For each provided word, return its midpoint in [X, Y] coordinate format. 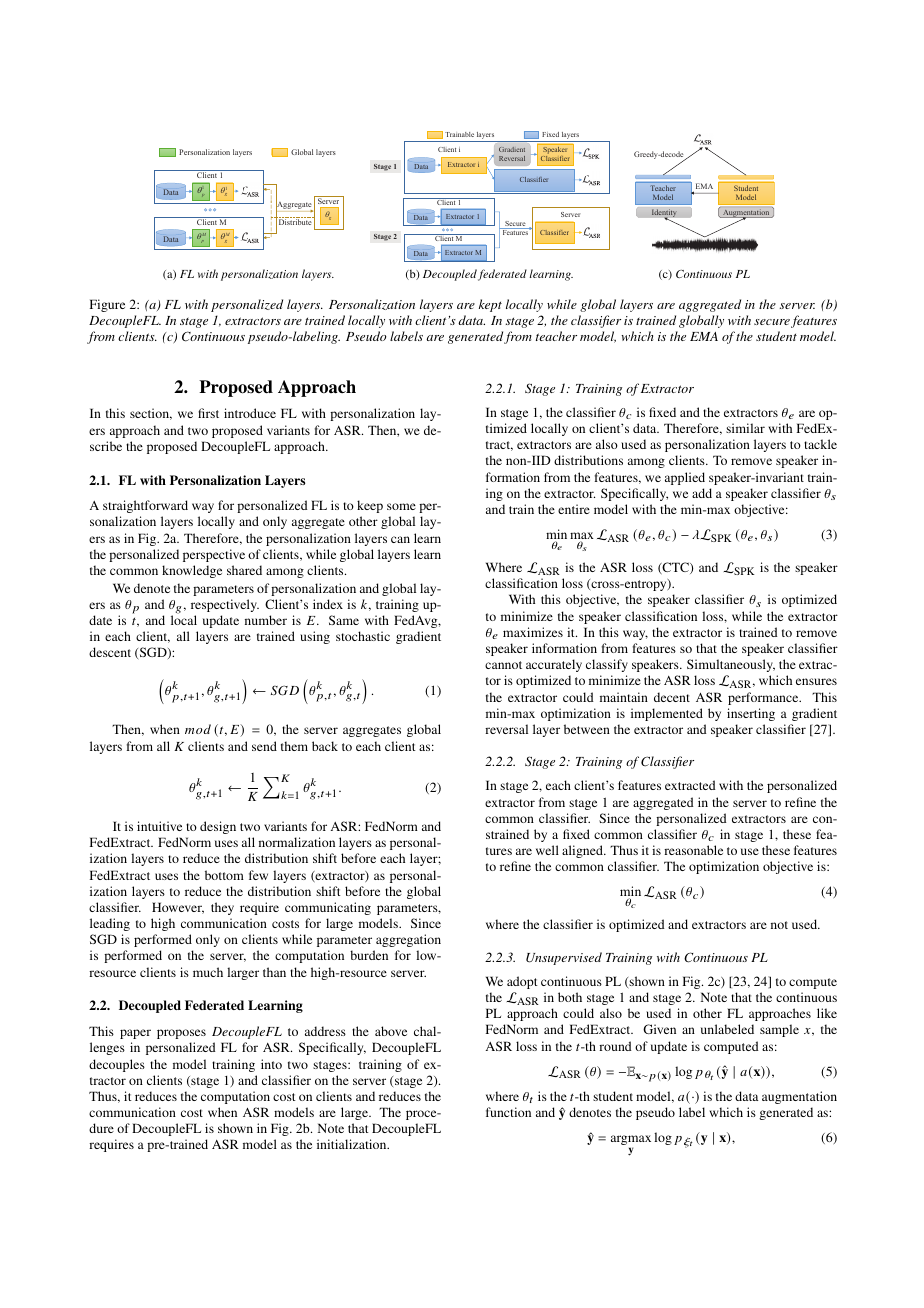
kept [490, 305]
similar [745, 428]
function [508, 1112]
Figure [107, 305]
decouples [117, 1065]
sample [779, 1030]
